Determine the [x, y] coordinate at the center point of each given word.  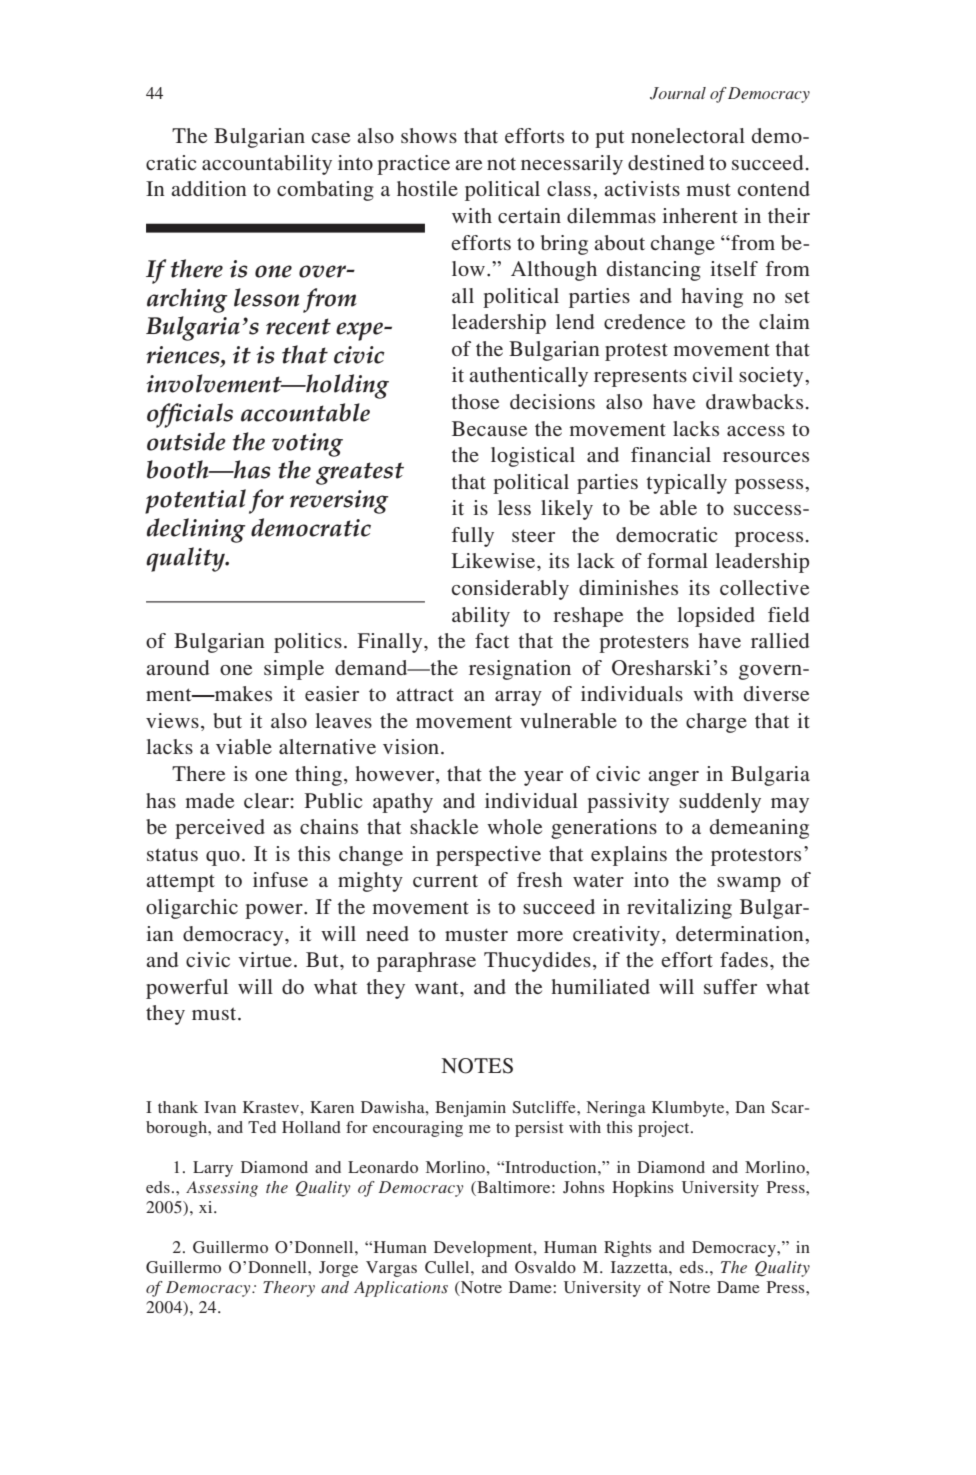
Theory [289, 1289]
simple [294, 670]
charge [716, 723]
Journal [678, 93]
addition [209, 188]
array [518, 698]
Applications [401, 1289]
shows [429, 135]
